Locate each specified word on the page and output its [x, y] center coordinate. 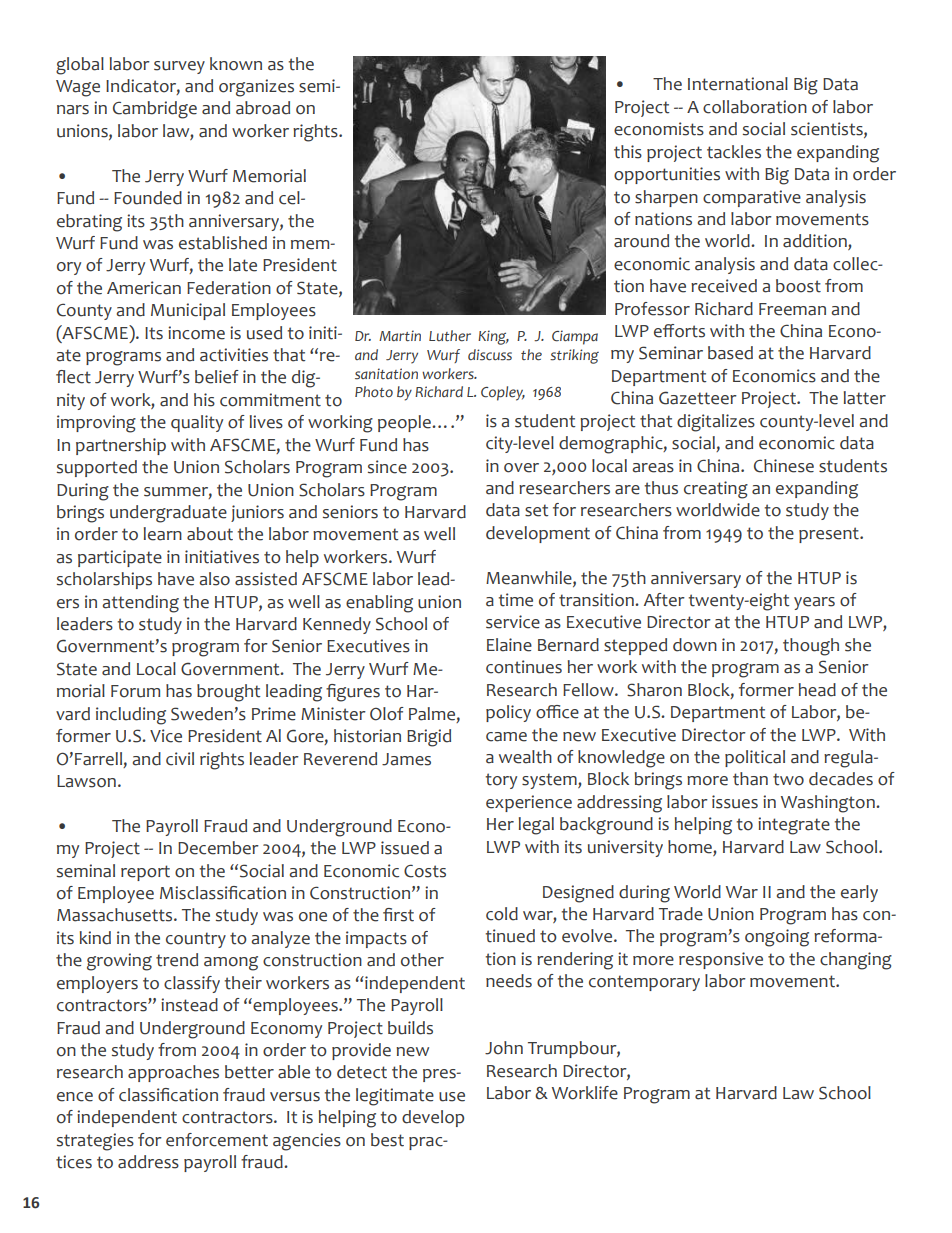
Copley [503, 393]
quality [197, 423]
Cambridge [155, 110]
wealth [525, 757]
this [628, 152]
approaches [173, 1073]
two [788, 779]
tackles [734, 152]
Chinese [784, 466]
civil [180, 759]
